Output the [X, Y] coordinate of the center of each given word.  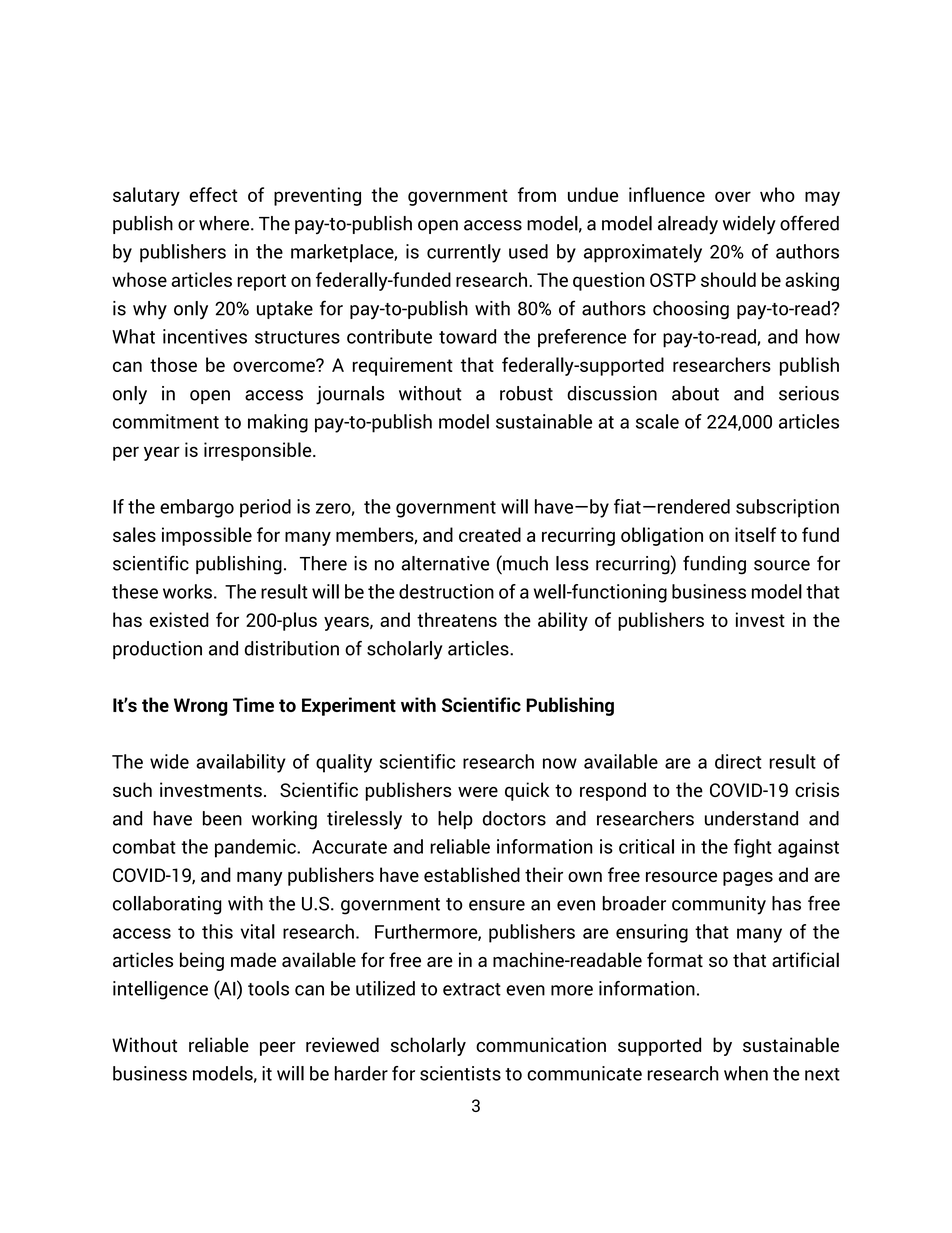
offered [809, 223]
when [746, 1073]
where [225, 223]
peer [278, 1049]
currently [464, 253]
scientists [460, 1073]
